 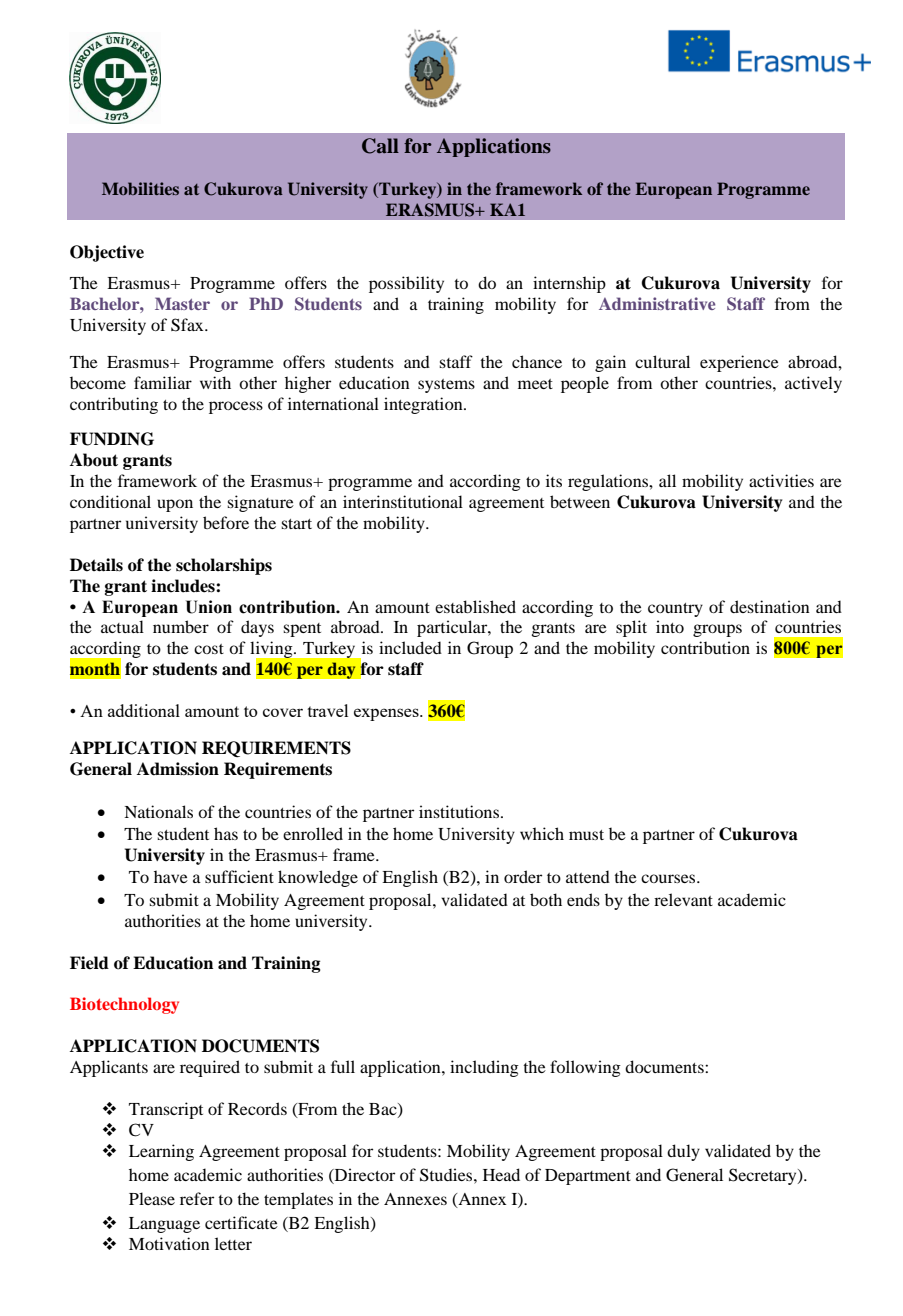 I want to click on have, so click(x=171, y=876).
